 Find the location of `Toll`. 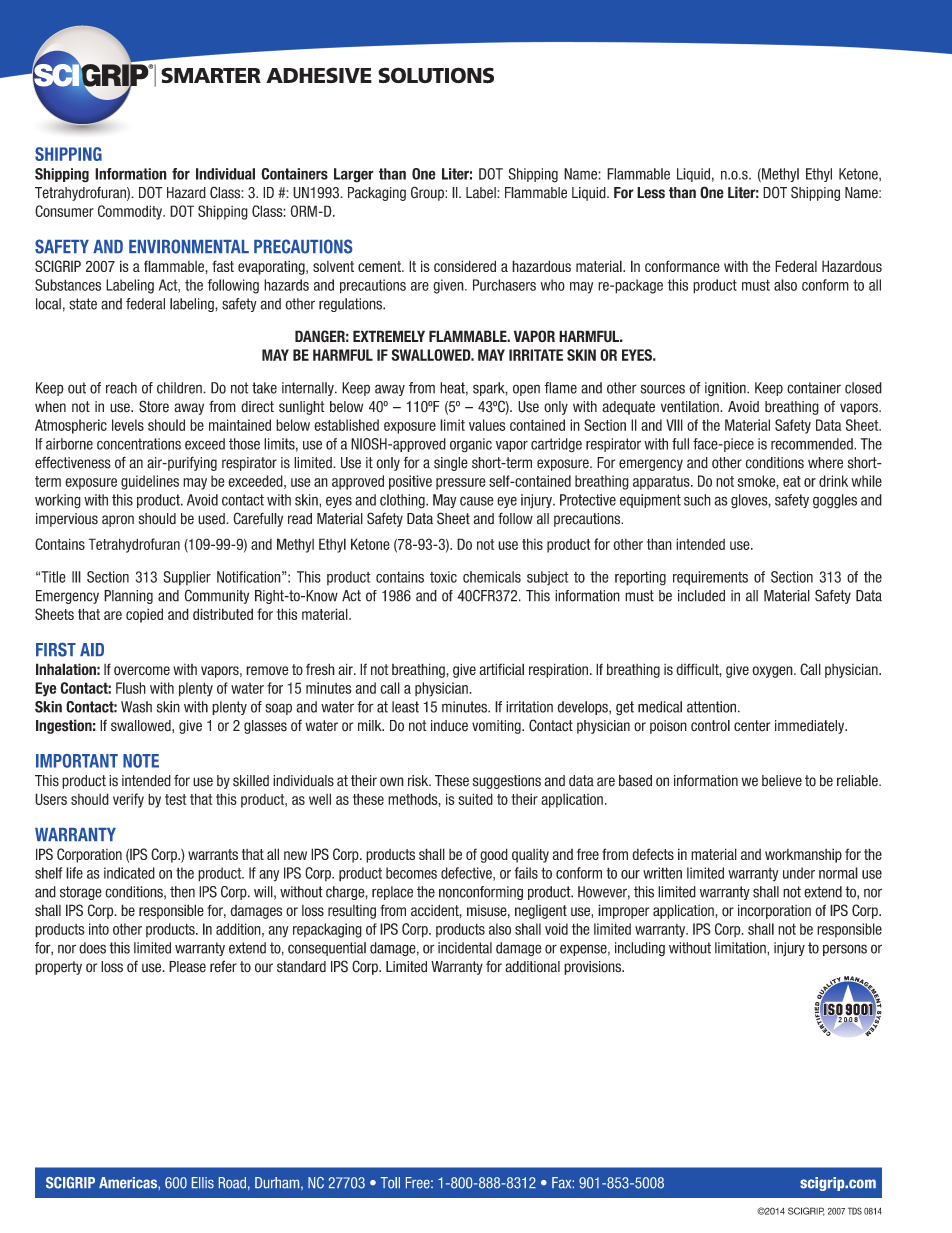

Toll is located at coordinates (390, 1183).
